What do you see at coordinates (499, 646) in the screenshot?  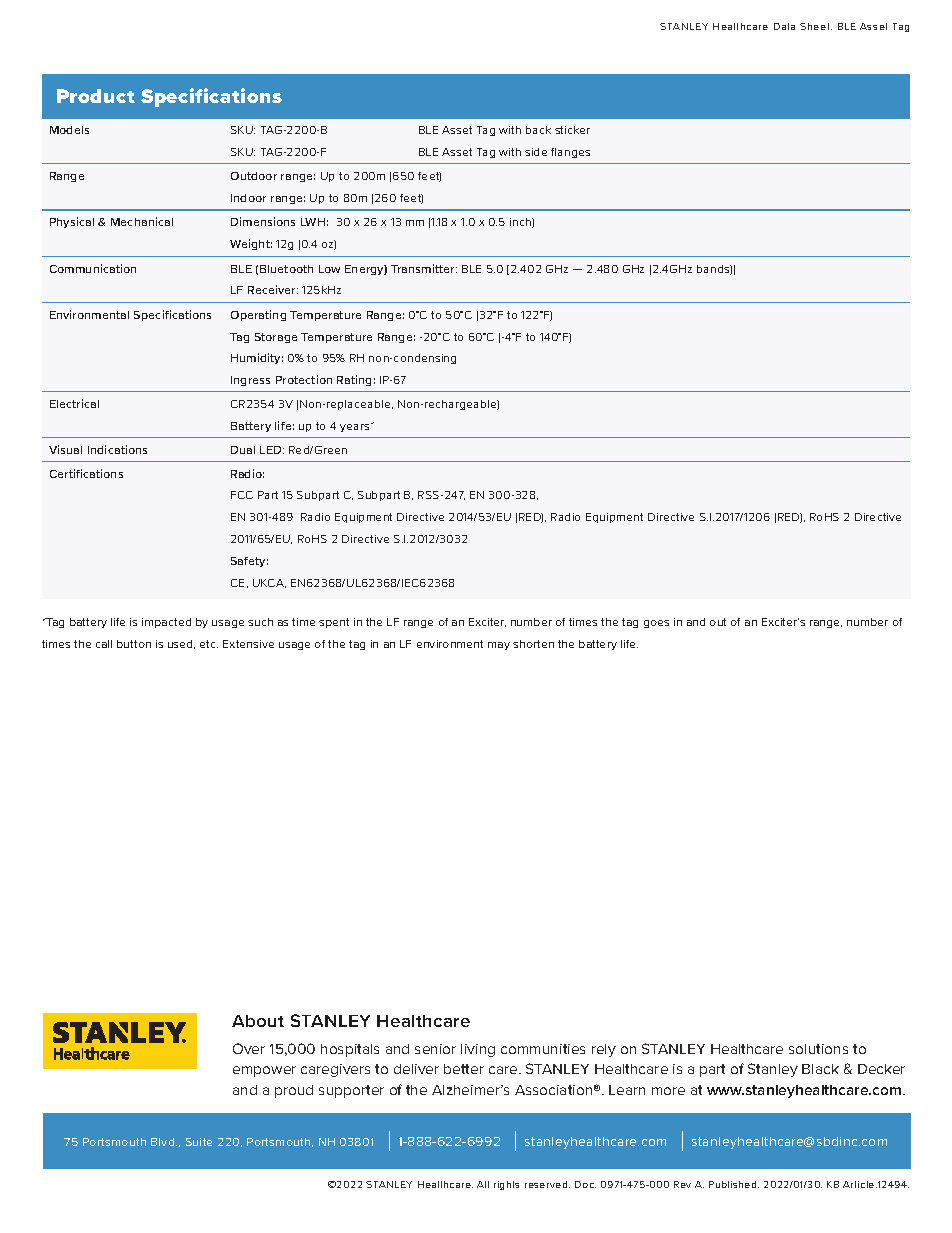 I see `may` at bounding box center [499, 646].
